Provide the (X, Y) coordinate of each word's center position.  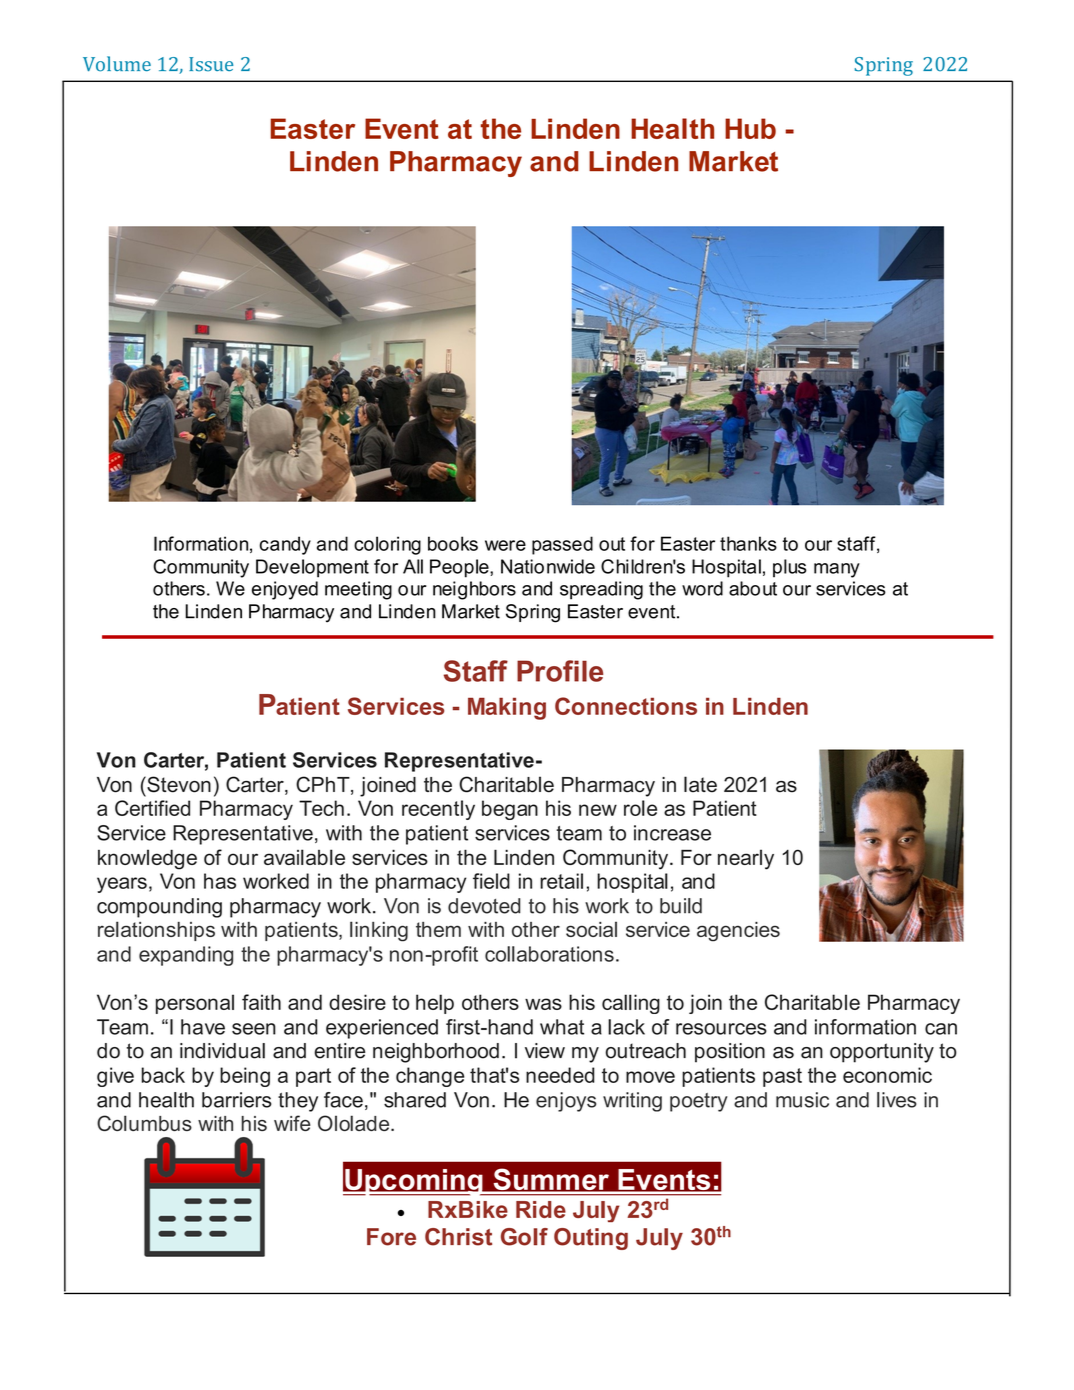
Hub (750, 128)
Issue (211, 64)
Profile (560, 671)
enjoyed (285, 590)
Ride (541, 1209)
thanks (748, 543)
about (753, 588)
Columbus (144, 1123)
